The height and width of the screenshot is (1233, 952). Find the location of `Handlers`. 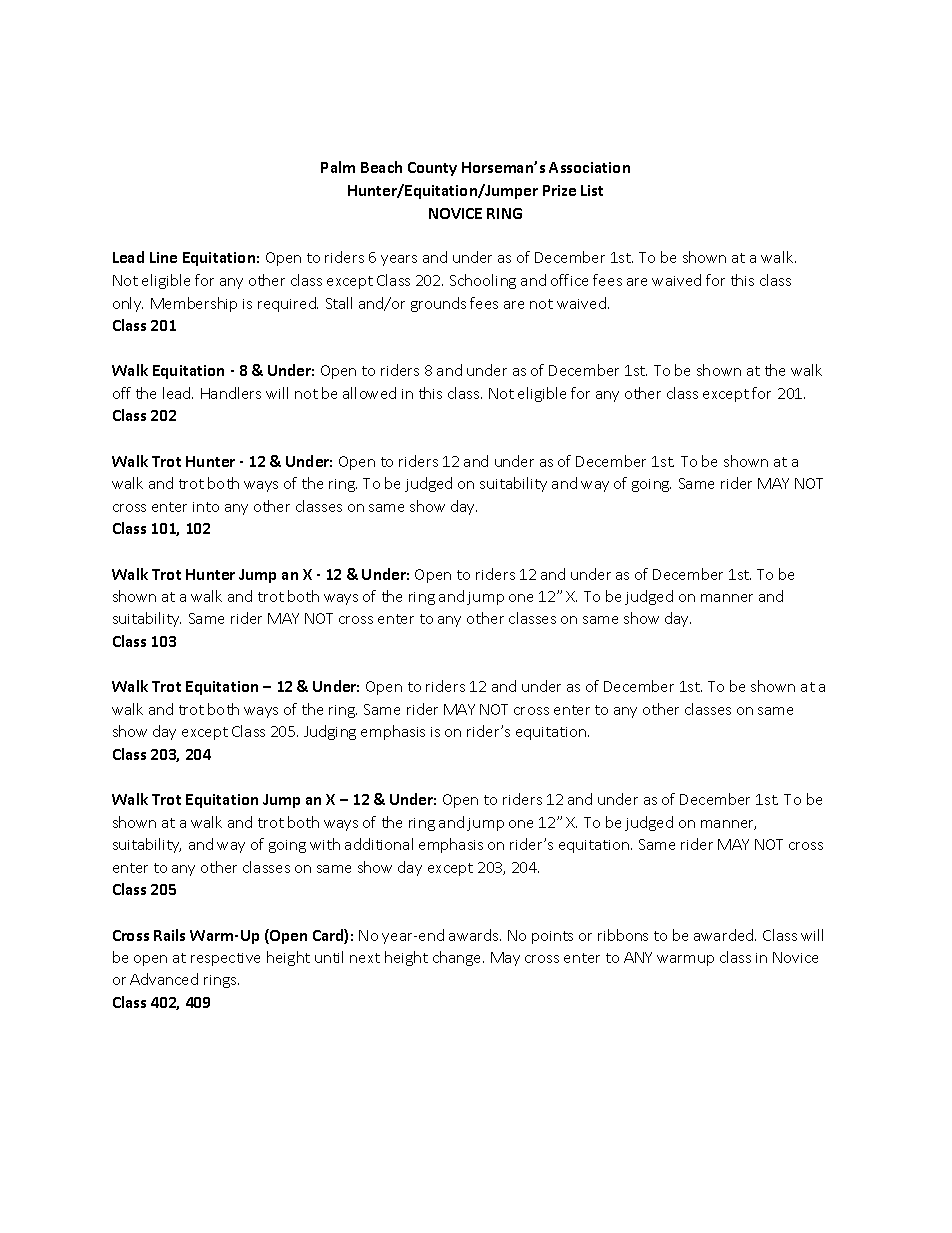

Handlers is located at coordinates (231, 393).
